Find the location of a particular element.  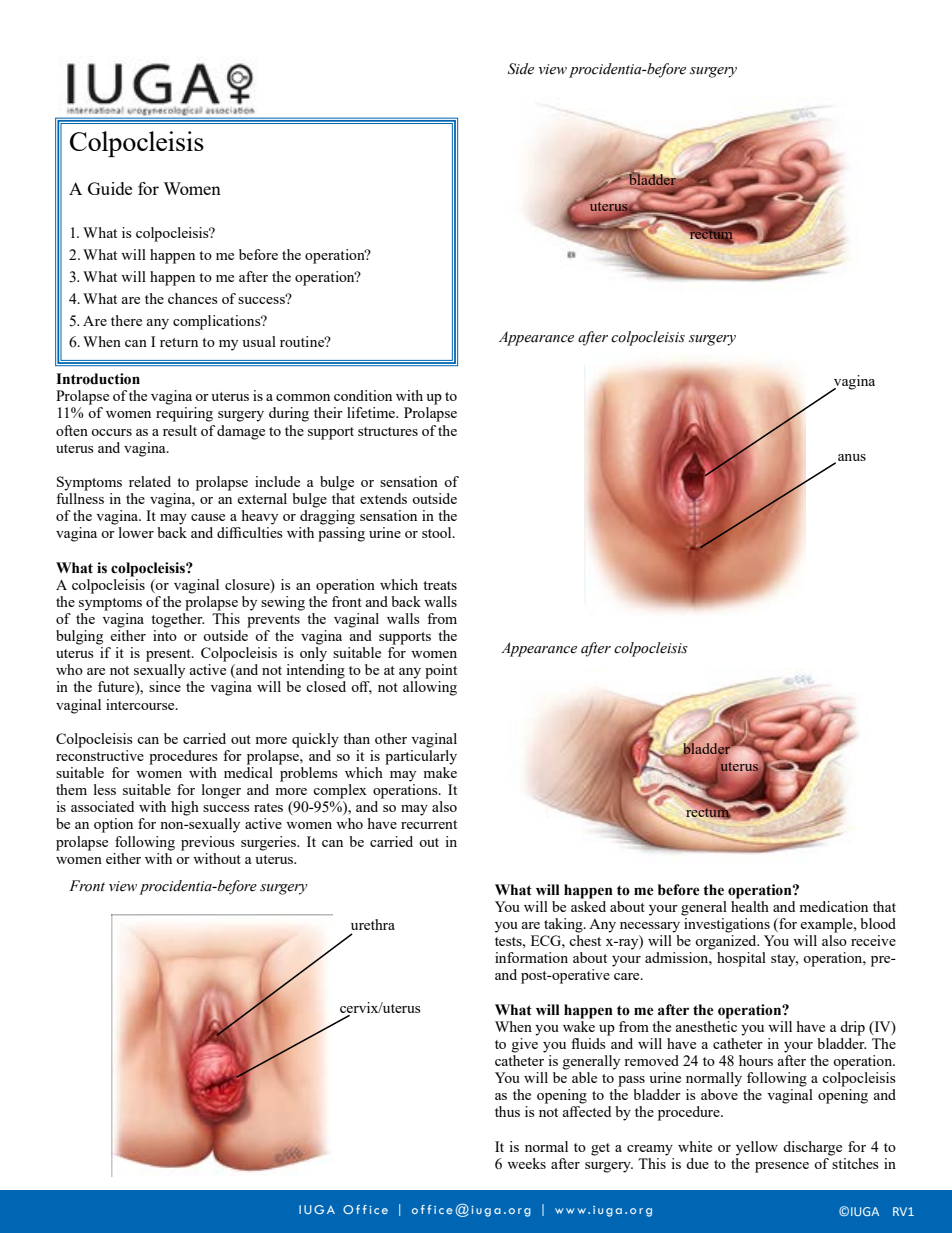

treats is located at coordinates (440, 585).
